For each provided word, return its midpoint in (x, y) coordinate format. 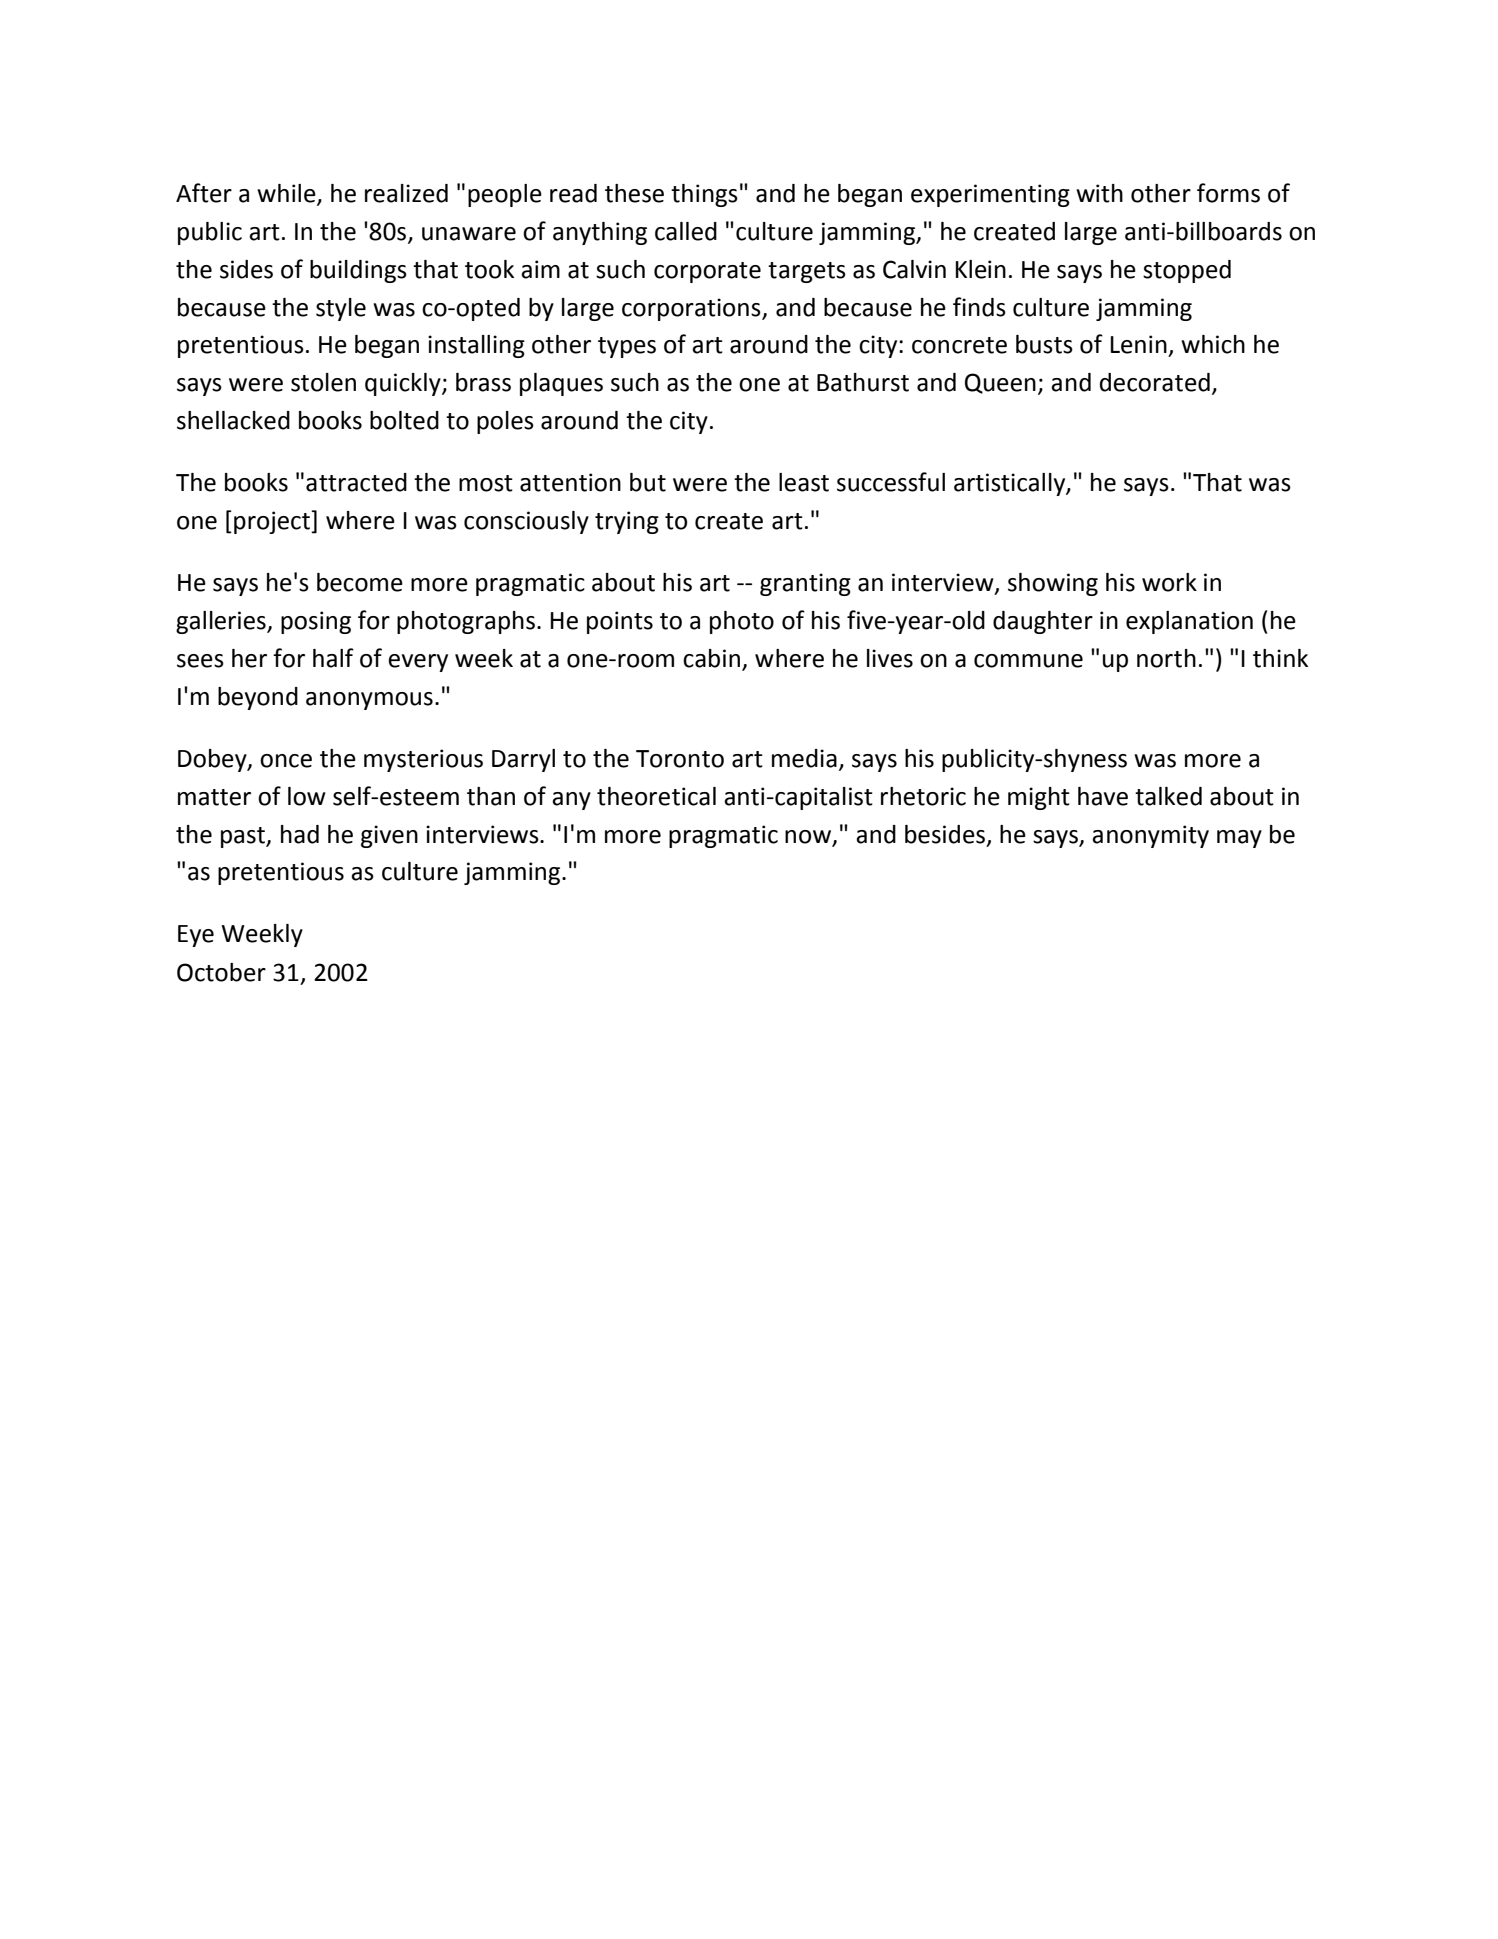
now (808, 837)
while (287, 194)
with (1099, 193)
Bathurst (863, 382)
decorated (1155, 382)
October (221, 972)
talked (1168, 796)
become (360, 582)
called (686, 231)
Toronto (680, 759)
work (1169, 582)
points (620, 622)
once (286, 761)
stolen (323, 382)
